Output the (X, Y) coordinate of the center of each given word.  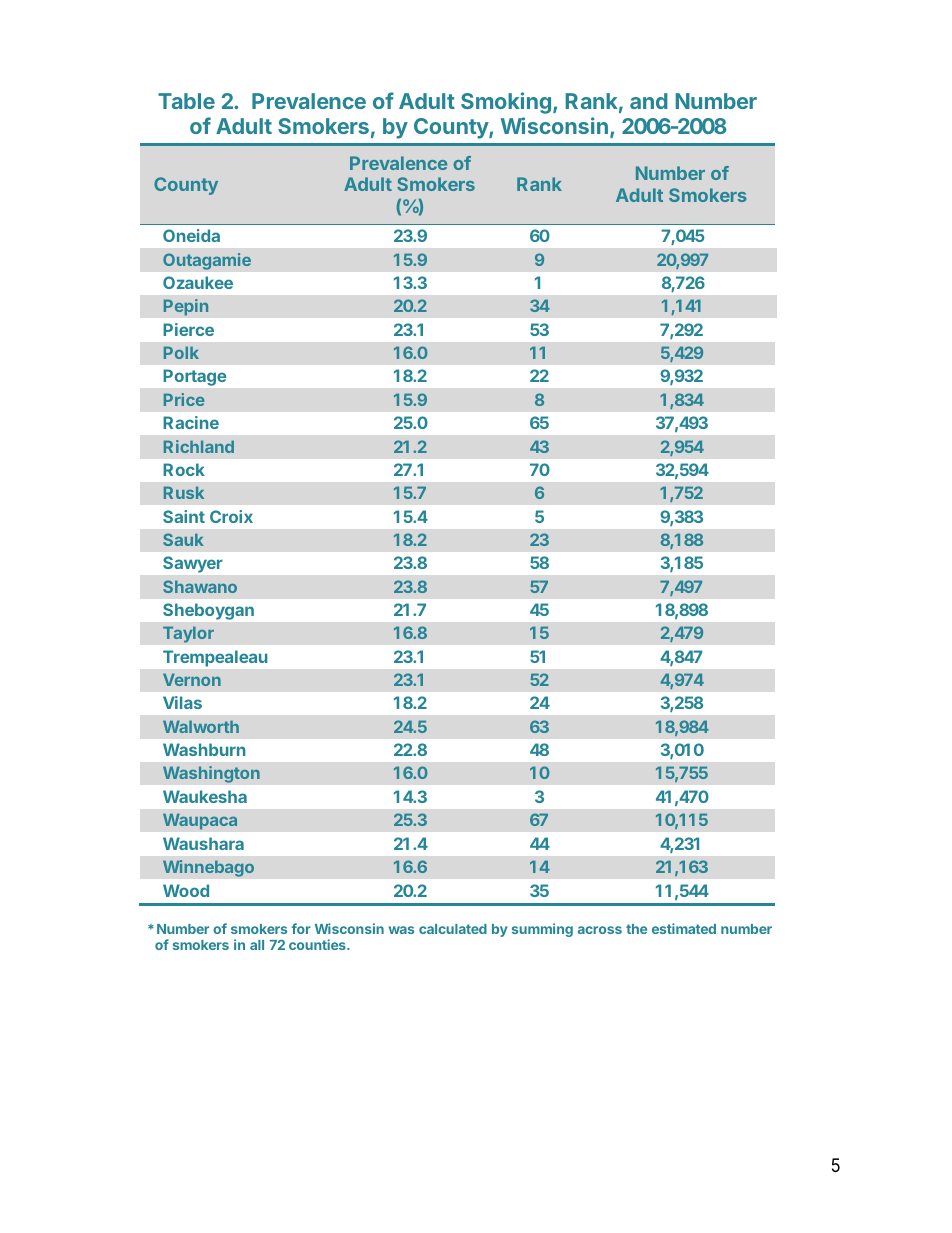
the (636, 929)
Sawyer (192, 564)
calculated (453, 929)
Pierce (188, 329)
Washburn (204, 749)
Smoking (506, 103)
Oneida (191, 235)
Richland (199, 446)
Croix (231, 516)
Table (186, 101)
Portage (195, 378)
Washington (211, 774)
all (257, 945)
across (600, 930)
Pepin (186, 307)
